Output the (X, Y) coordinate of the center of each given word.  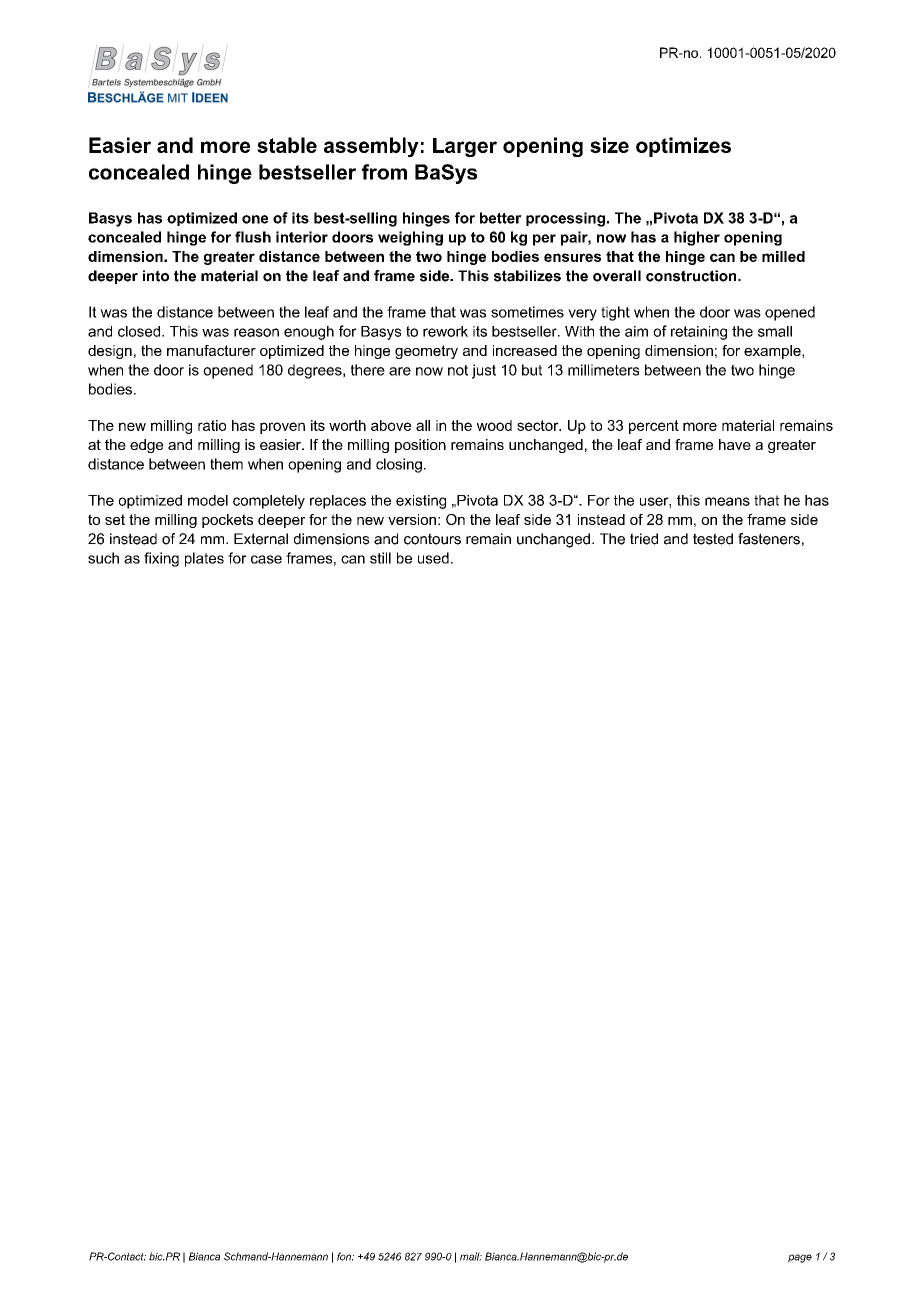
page (800, 1258)
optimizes (683, 147)
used (433, 558)
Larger (465, 147)
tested (713, 539)
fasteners (769, 539)
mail (471, 1256)
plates (204, 559)
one (255, 219)
